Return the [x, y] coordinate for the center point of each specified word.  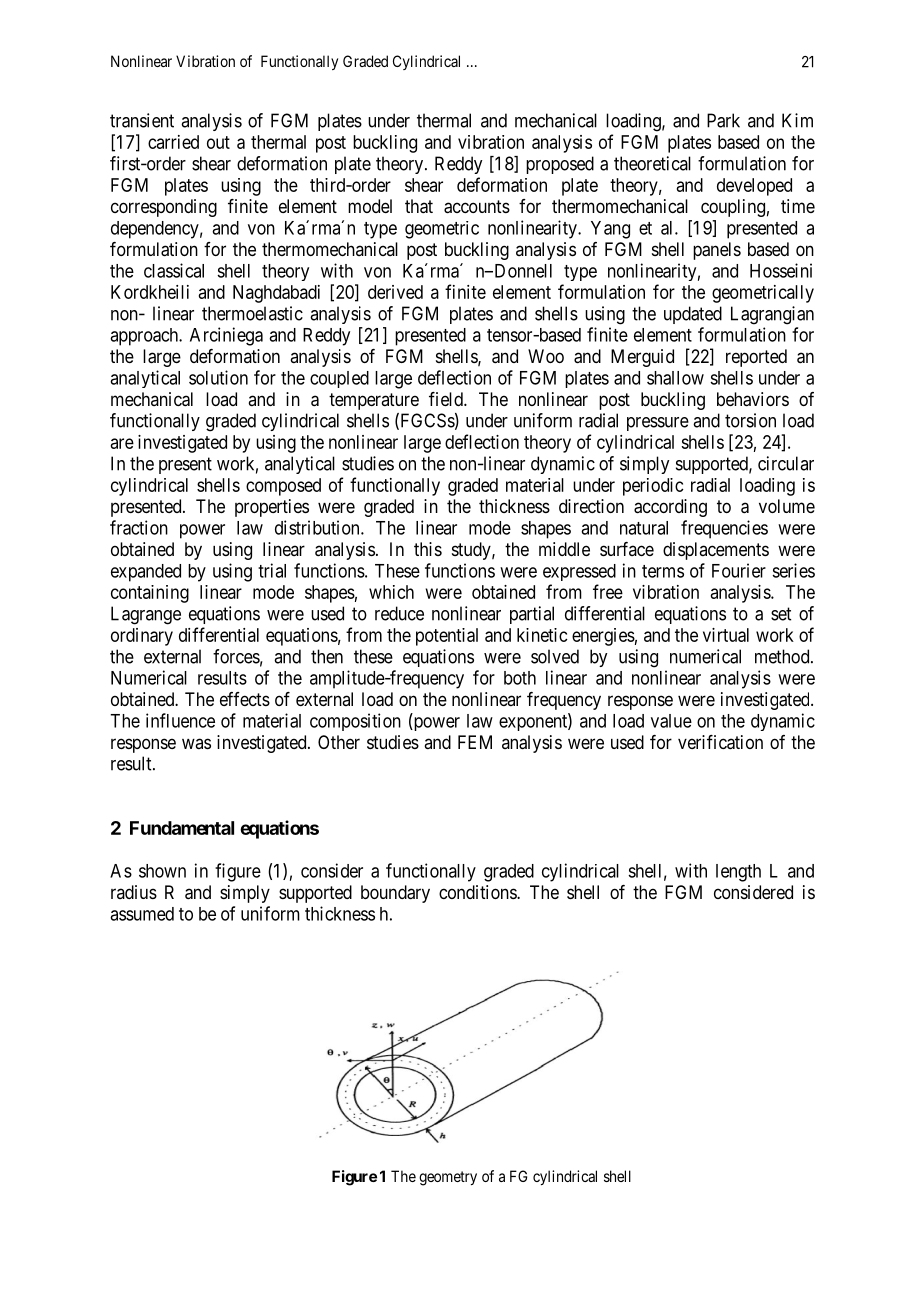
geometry [448, 1178]
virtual [726, 635]
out [218, 142]
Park [723, 120]
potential [447, 637]
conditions [478, 892]
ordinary [142, 637]
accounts [477, 207]
